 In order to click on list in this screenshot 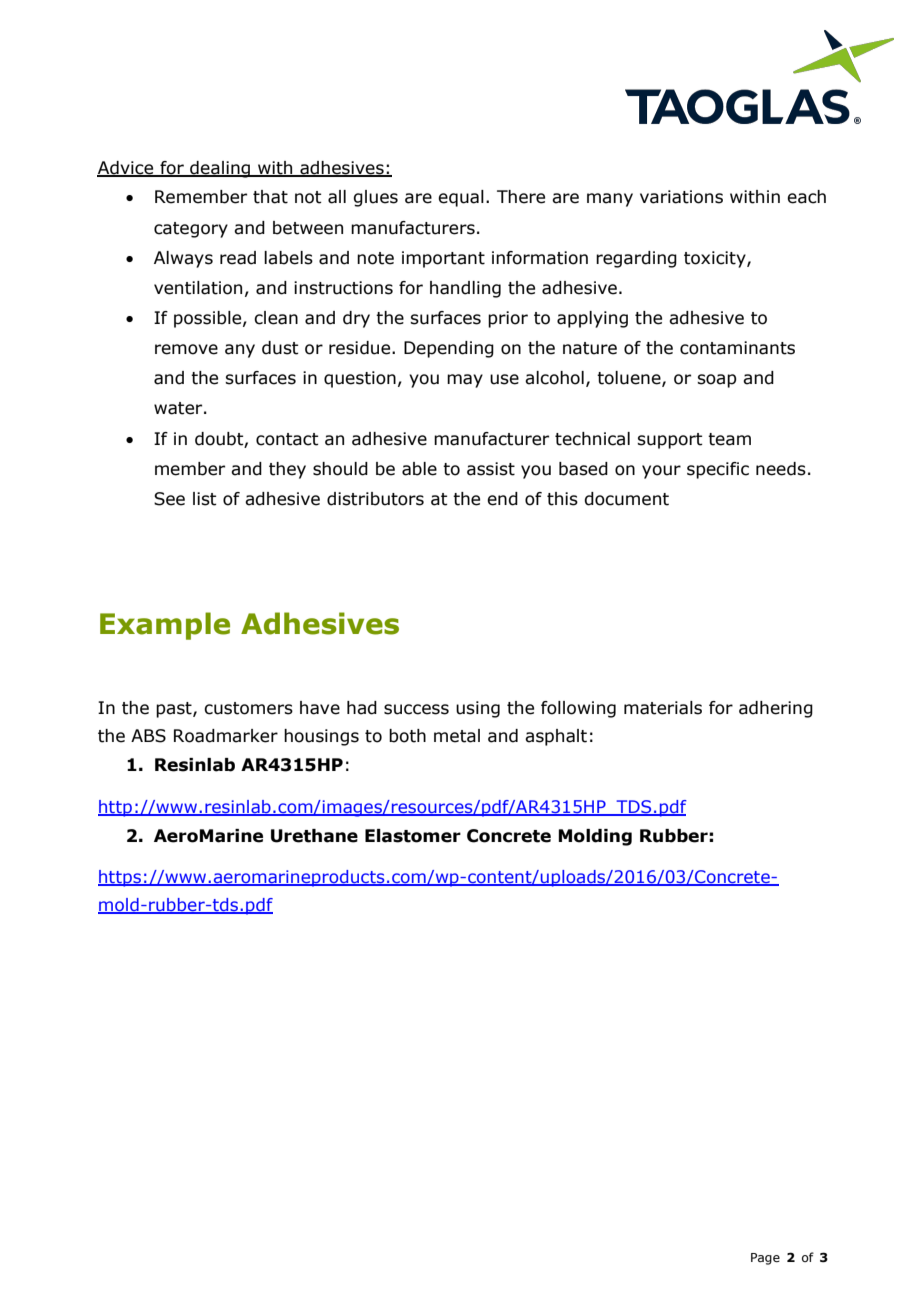, I will do `click(205, 499)`.
